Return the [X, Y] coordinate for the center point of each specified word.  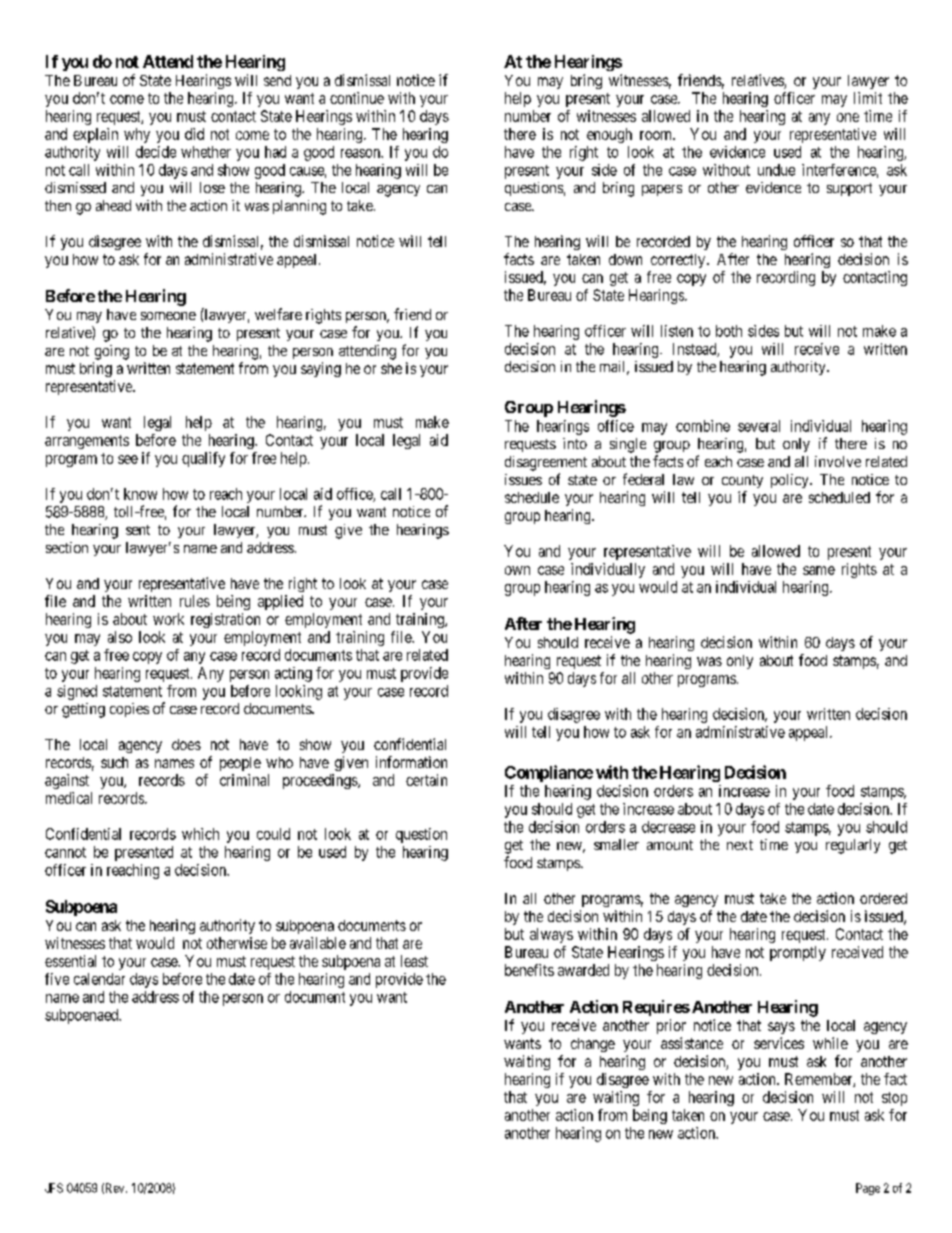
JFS [54, 1188]
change [593, 1045]
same [819, 570]
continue [357, 98]
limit [868, 98]
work [168, 619]
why [137, 135]
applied [280, 602]
